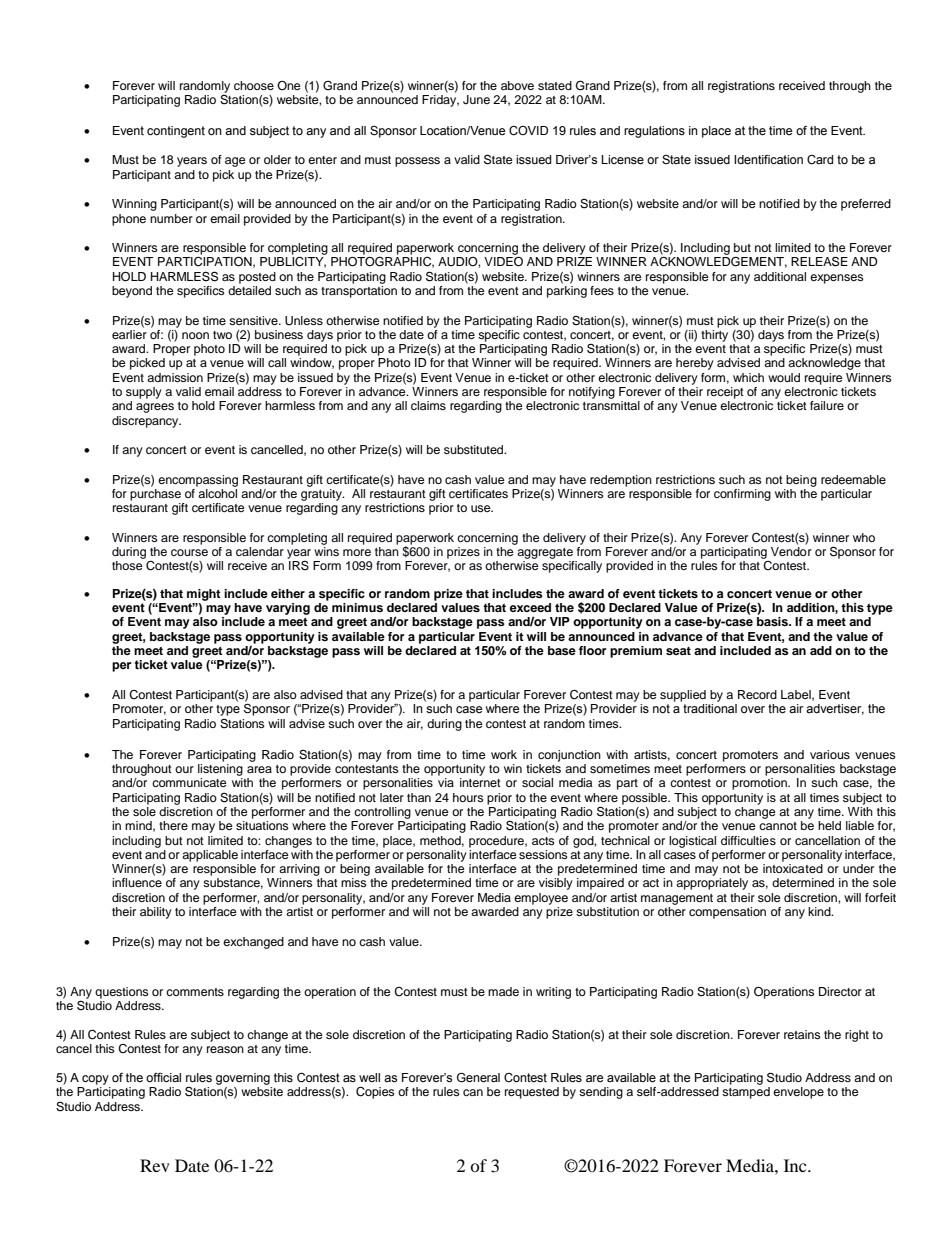 The image size is (952, 1233). I want to click on might, so click(204, 595).
